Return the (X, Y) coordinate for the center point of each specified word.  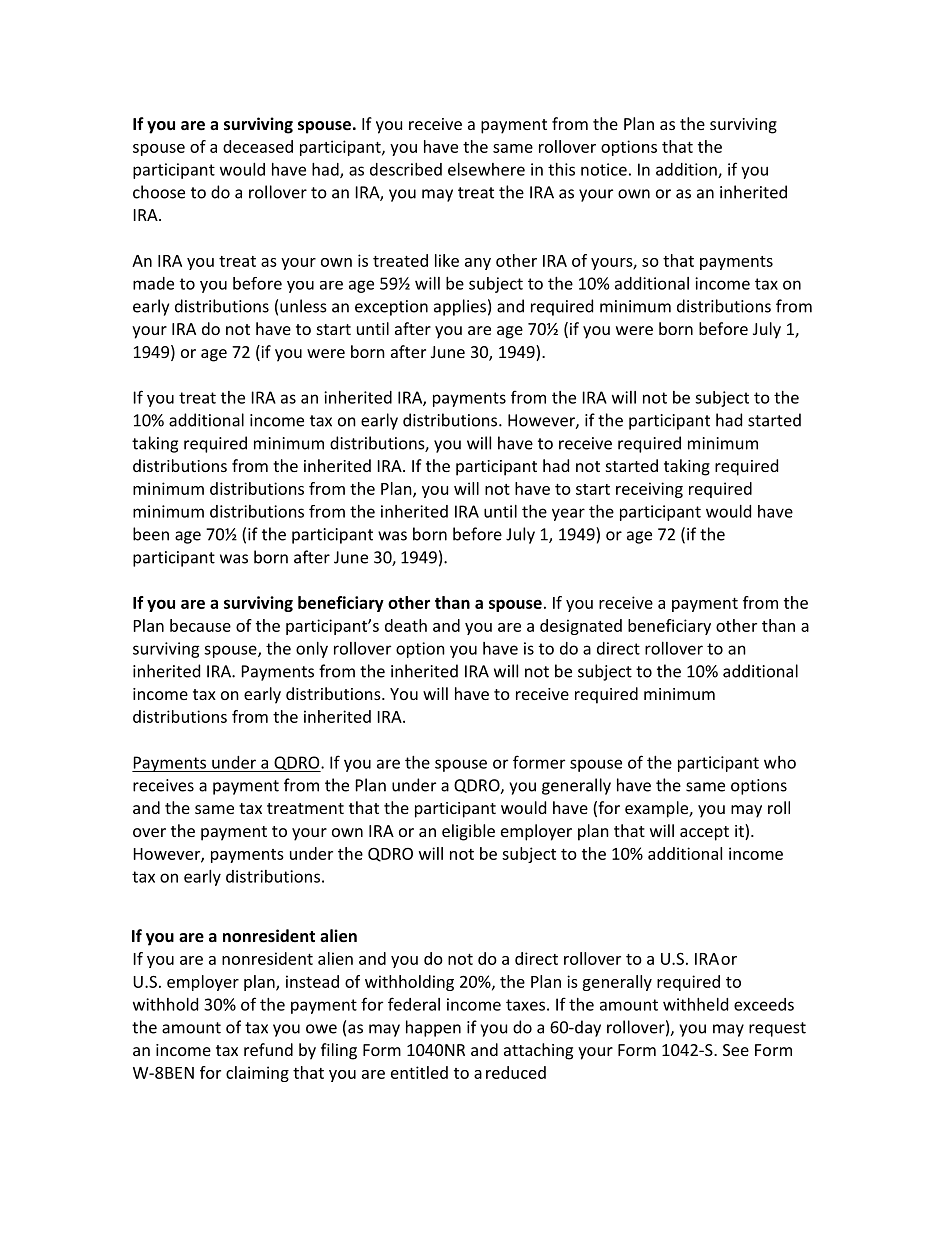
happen (433, 1028)
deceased (258, 146)
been (151, 534)
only (312, 650)
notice (604, 169)
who (780, 762)
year (568, 514)
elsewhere (486, 169)
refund (268, 1049)
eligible (468, 832)
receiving (649, 490)
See (736, 1050)
